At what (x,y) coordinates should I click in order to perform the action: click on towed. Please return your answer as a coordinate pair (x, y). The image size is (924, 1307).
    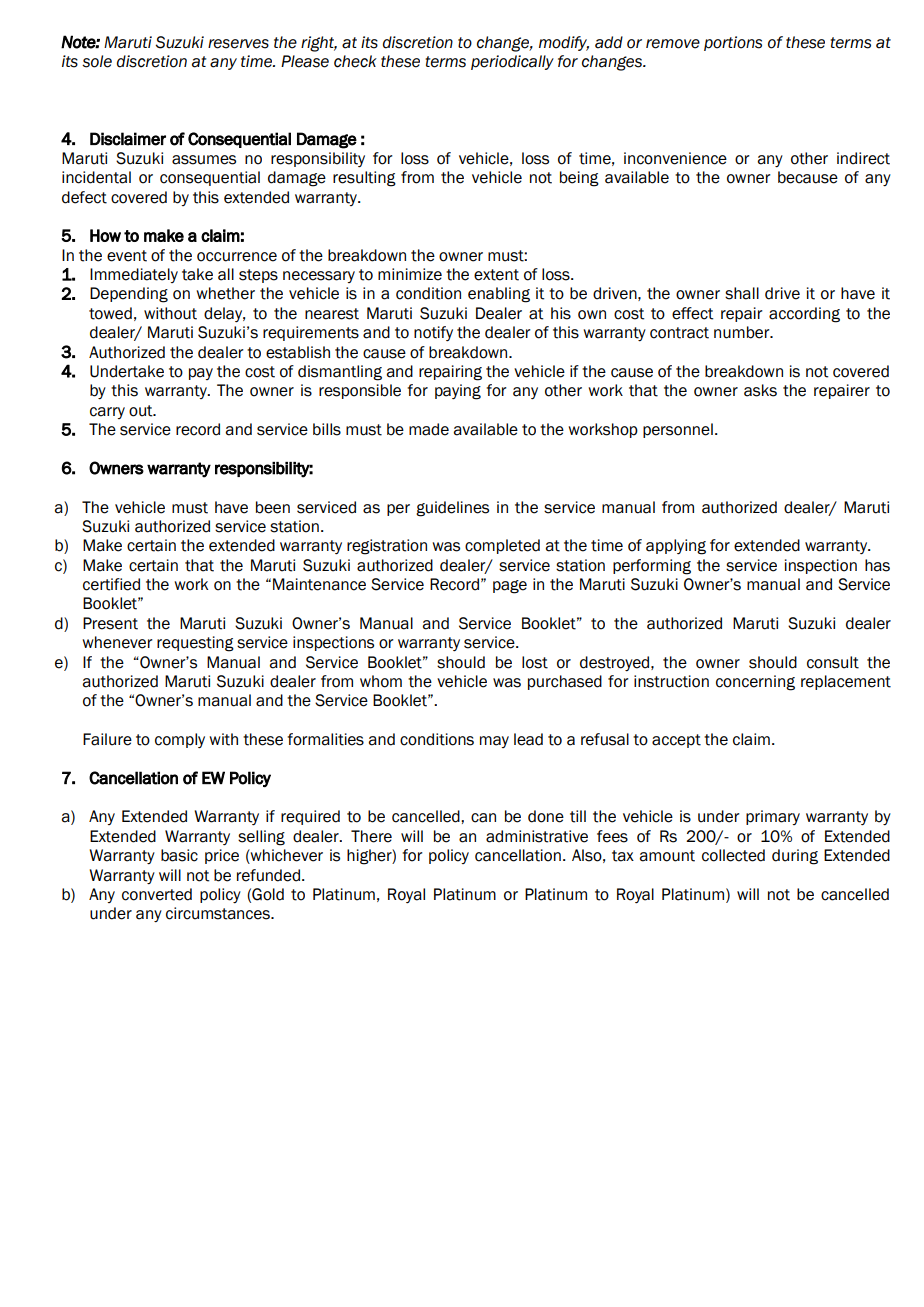
    Looking at the image, I should click on (110, 313).
